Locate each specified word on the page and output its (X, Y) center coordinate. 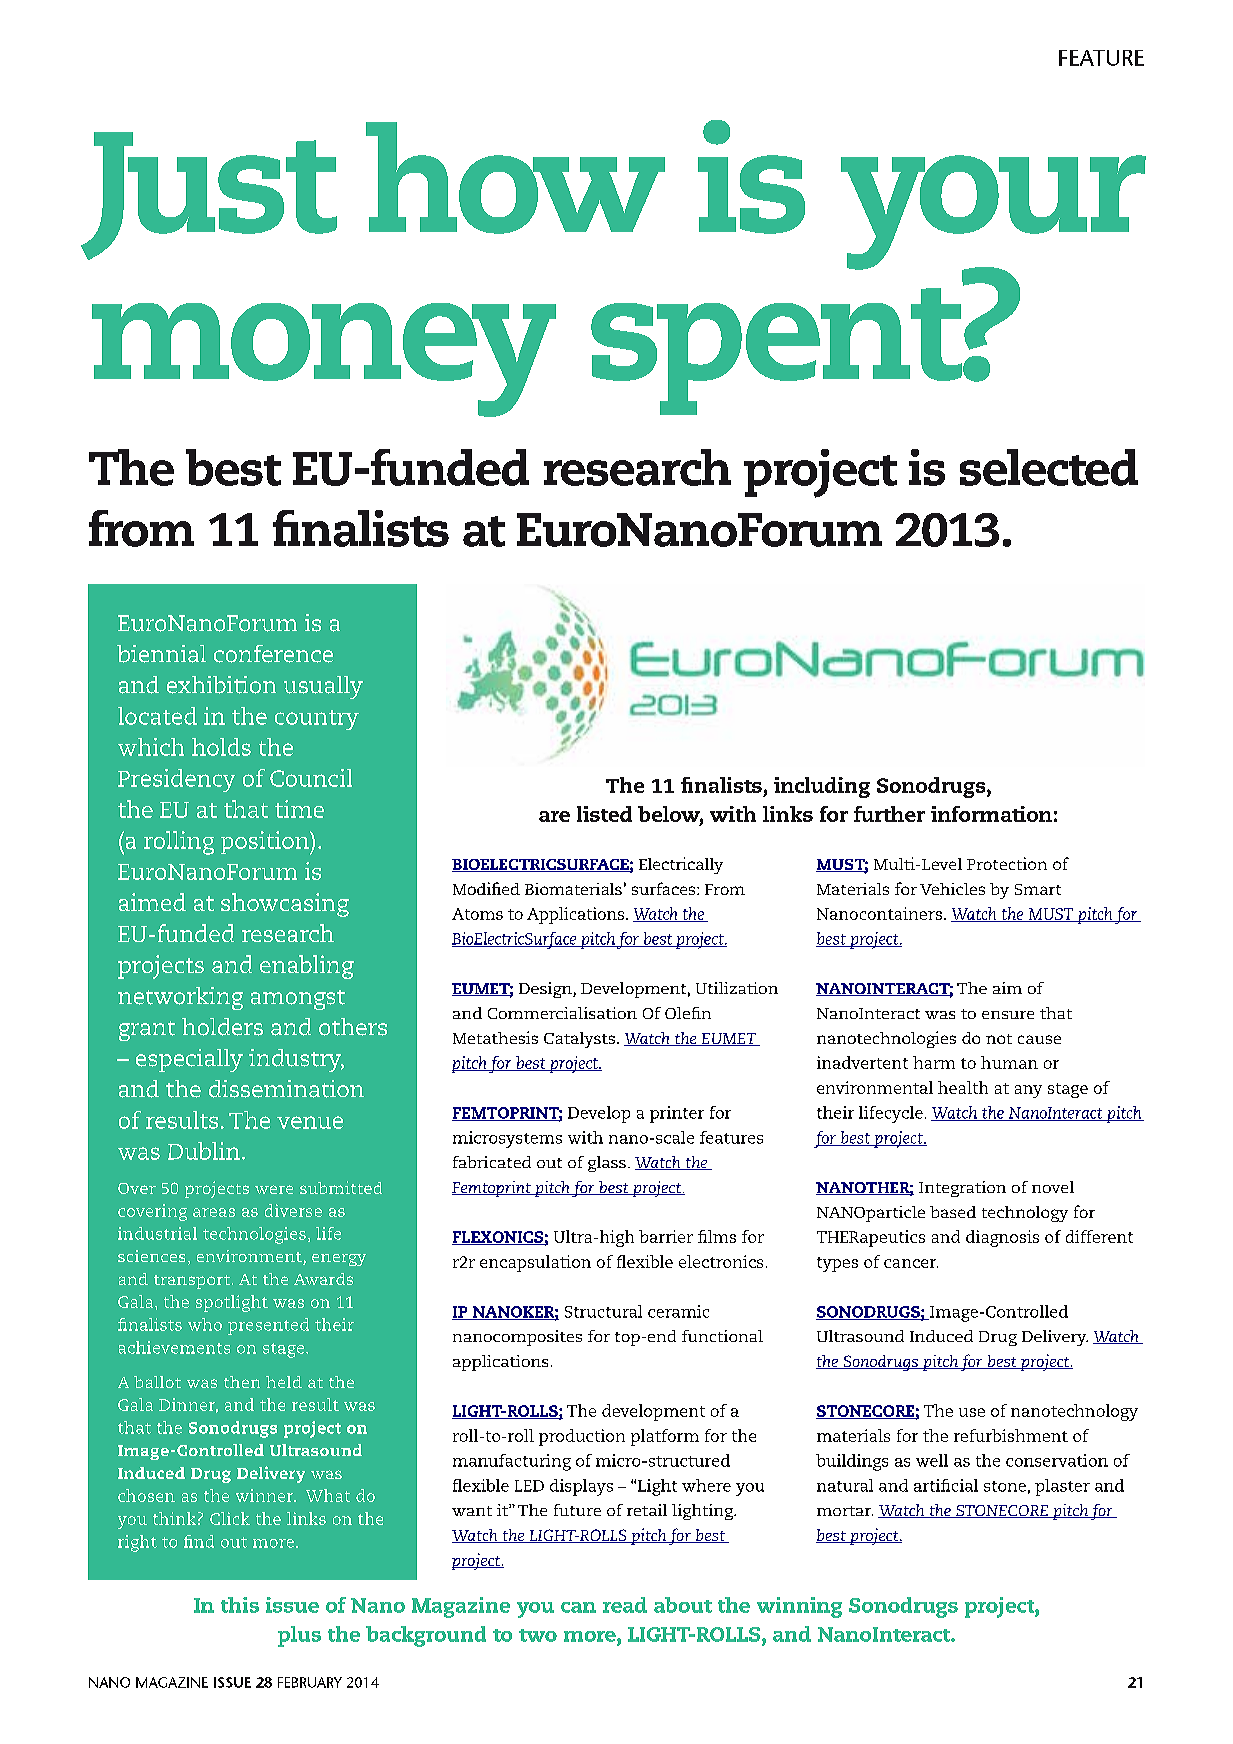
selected (1049, 467)
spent (778, 350)
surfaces (665, 888)
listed (604, 814)
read (625, 1605)
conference (273, 654)
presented (268, 1326)
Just (209, 196)
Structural (603, 1311)
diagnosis (1002, 1238)
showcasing (285, 905)
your (993, 213)
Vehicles (952, 889)
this (240, 1605)
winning (799, 1607)
